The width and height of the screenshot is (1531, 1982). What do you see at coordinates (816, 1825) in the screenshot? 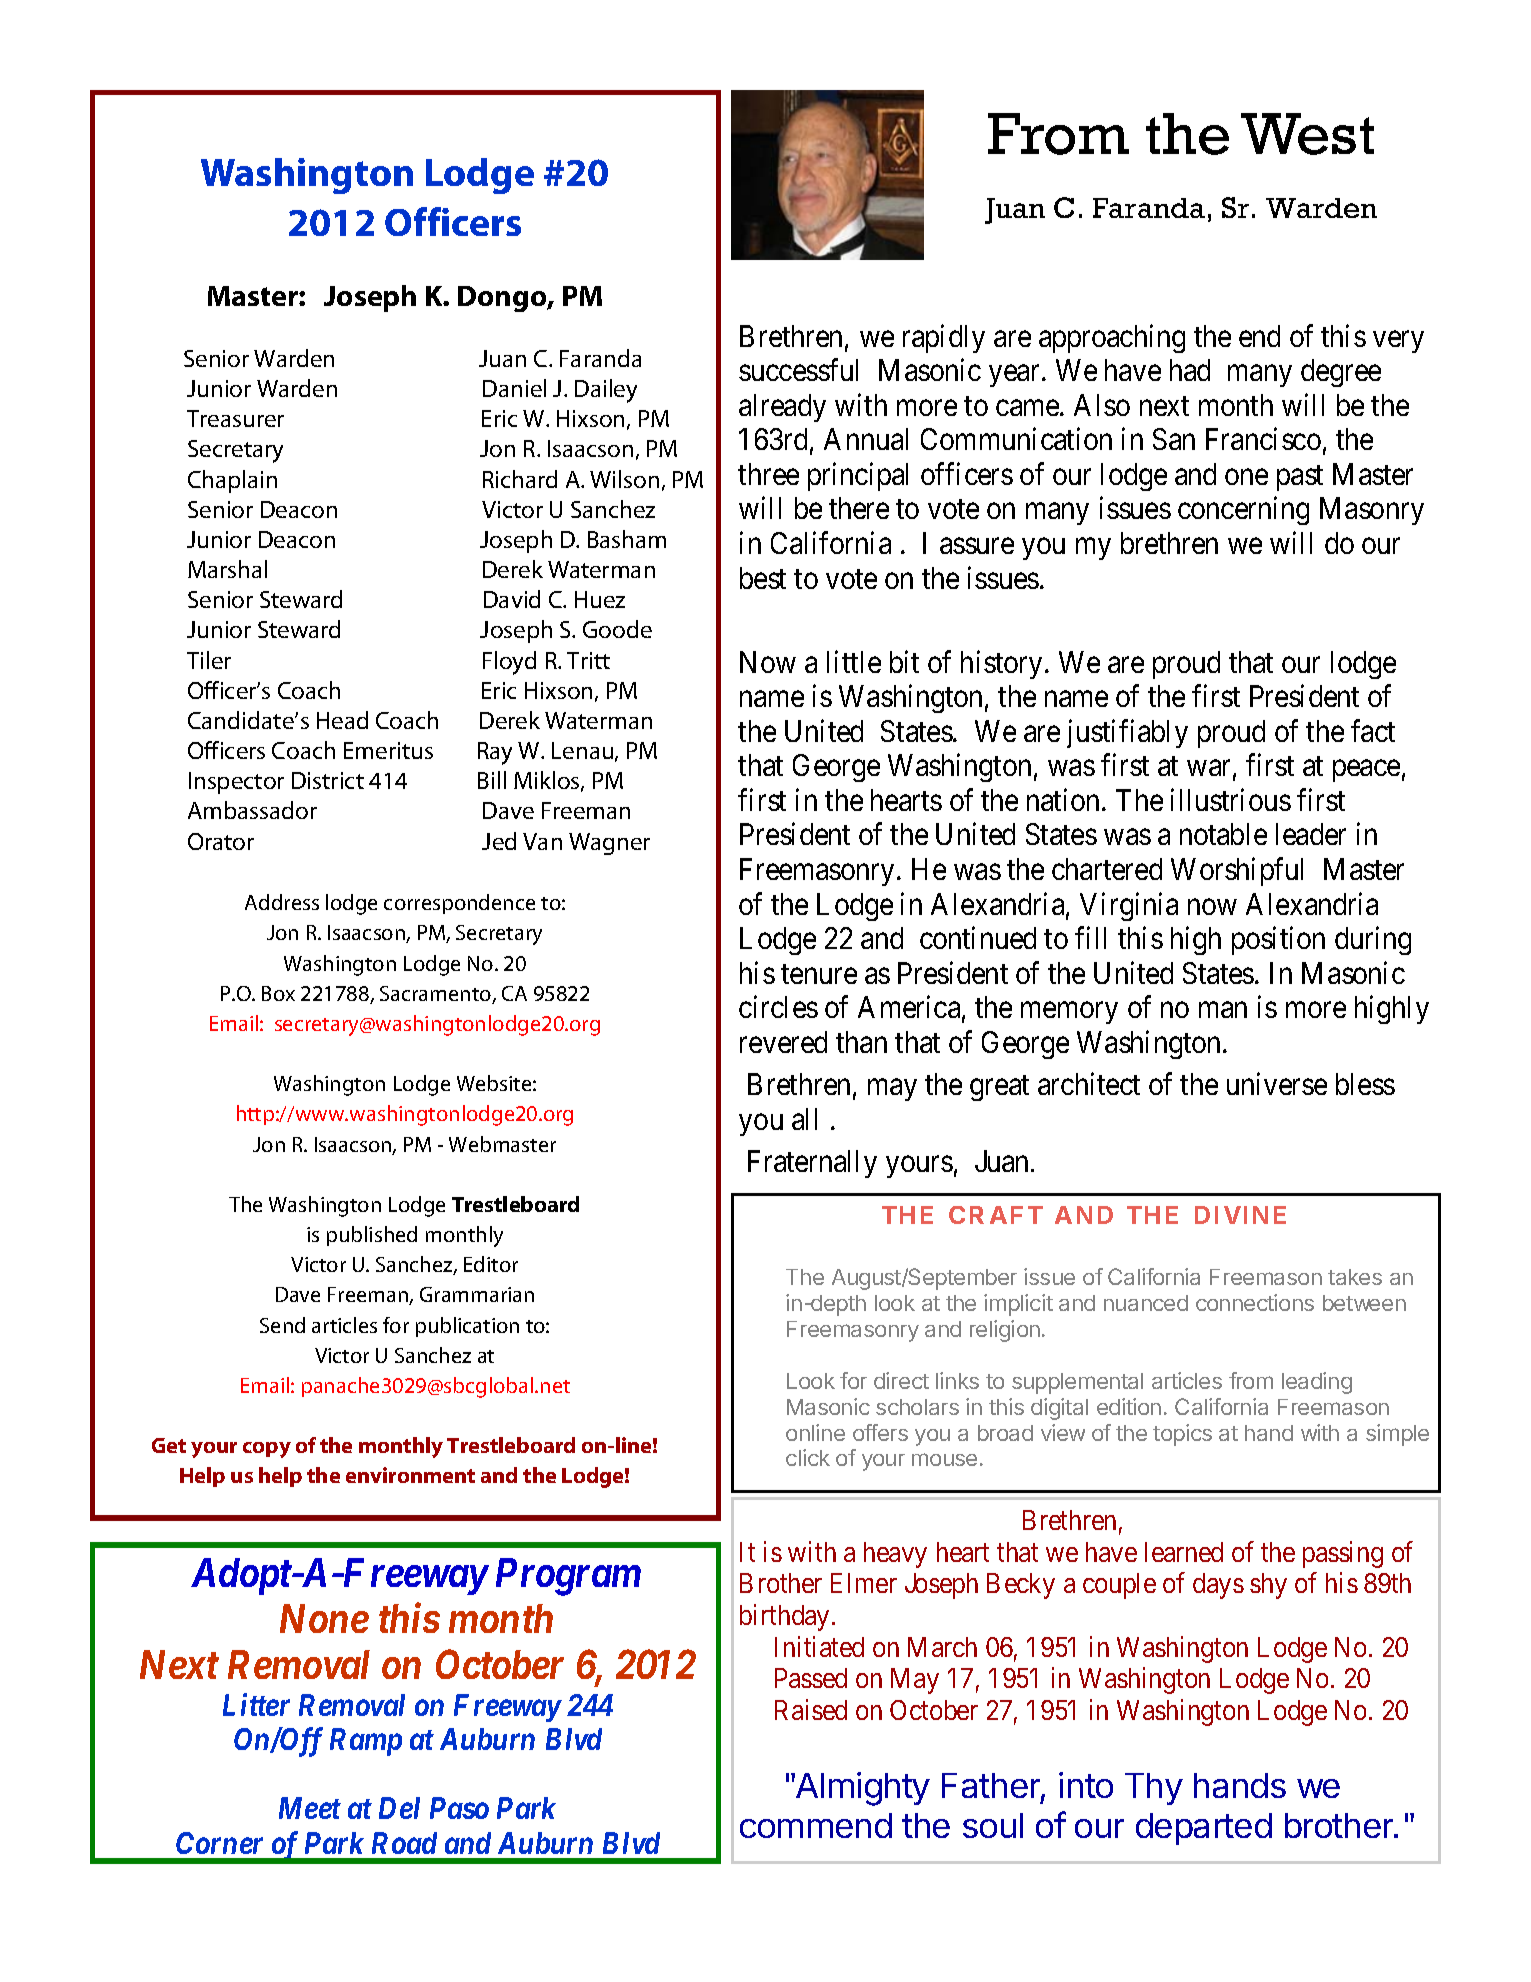
I see `commend` at bounding box center [816, 1825].
